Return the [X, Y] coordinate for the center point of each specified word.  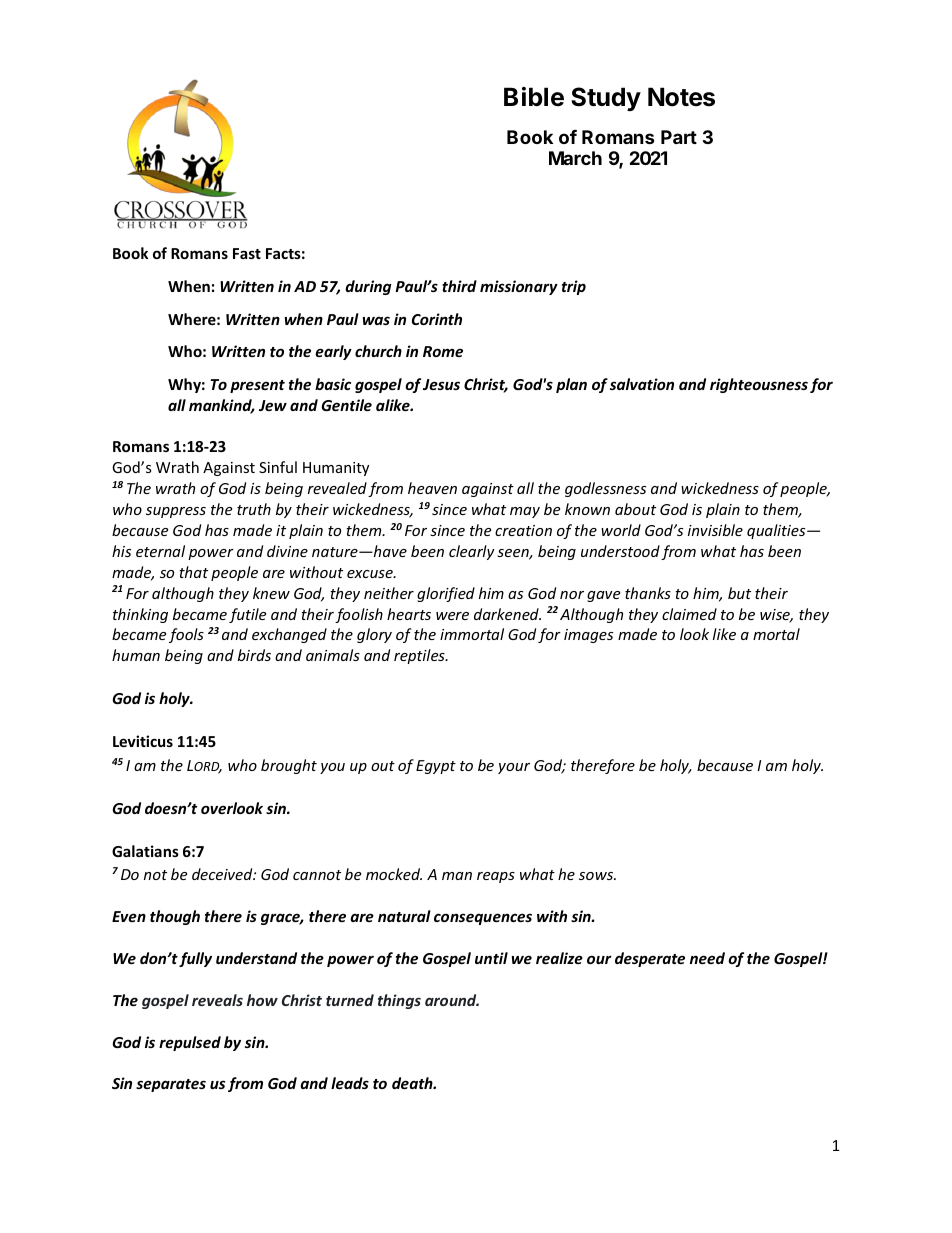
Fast [247, 253]
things [399, 1001]
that [193, 572]
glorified [446, 594]
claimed [689, 614]
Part [679, 137]
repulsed [190, 1043]
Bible [534, 97]
